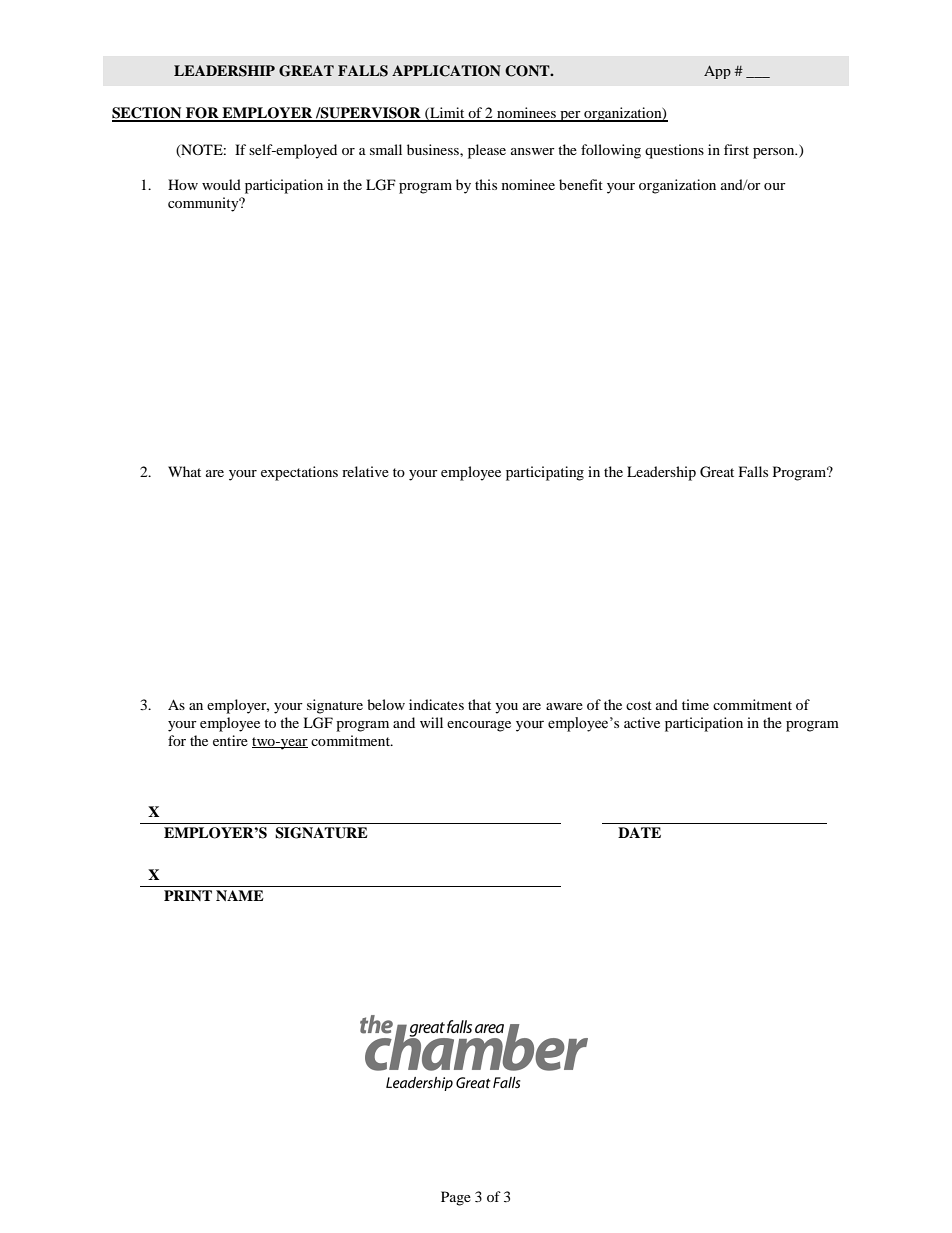 Image resolution: width=952 pixels, height=1233 pixels. Describe the element at coordinates (240, 895) in the screenshot. I see `NAME` at that location.
